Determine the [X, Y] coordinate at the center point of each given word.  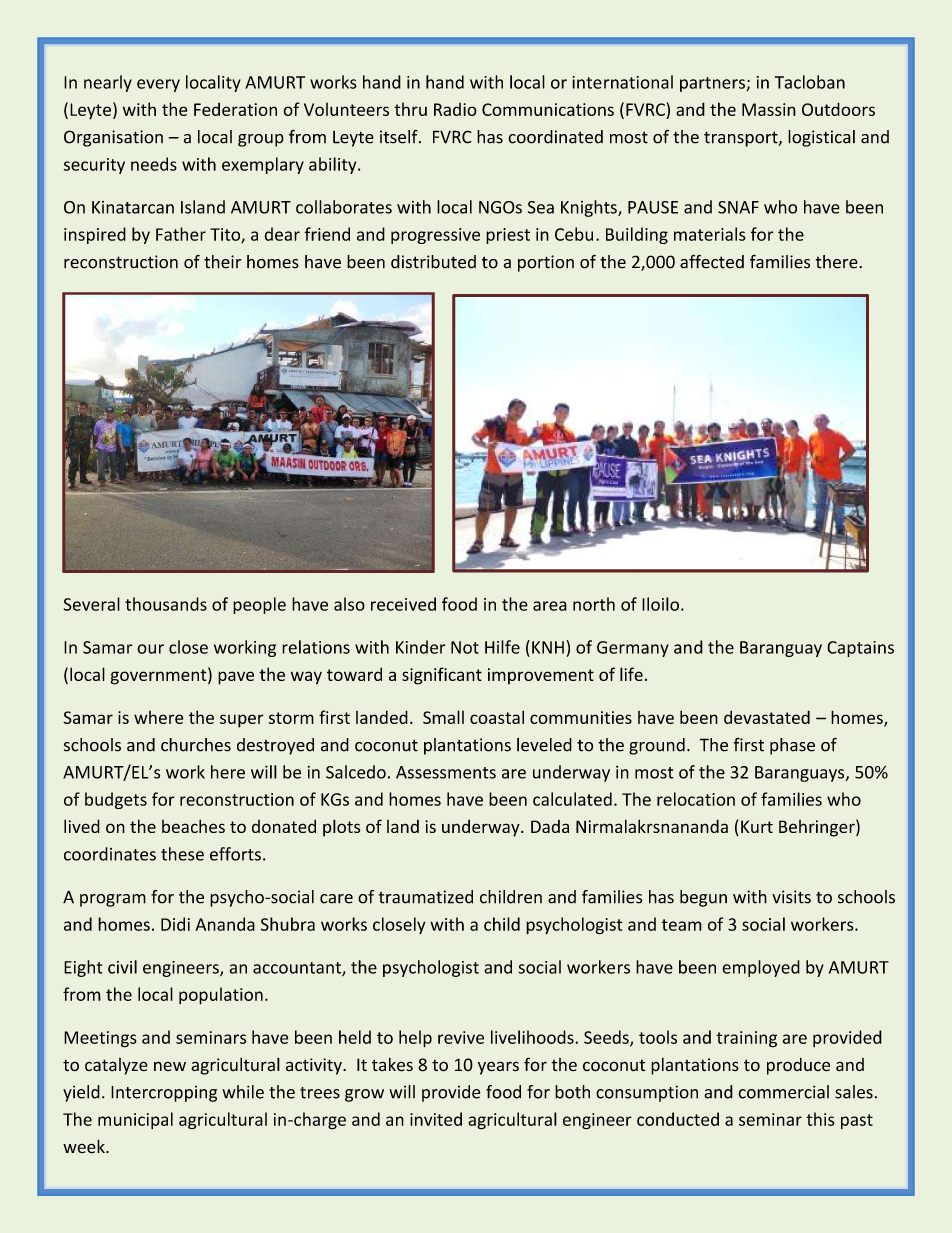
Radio [455, 109]
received [403, 604]
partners [713, 84]
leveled [544, 745]
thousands [166, 604]
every [158, 85]
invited [436, 1119]
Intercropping [164, 1094]
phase [792, 746]
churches [196, 745]
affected [712, 261]
